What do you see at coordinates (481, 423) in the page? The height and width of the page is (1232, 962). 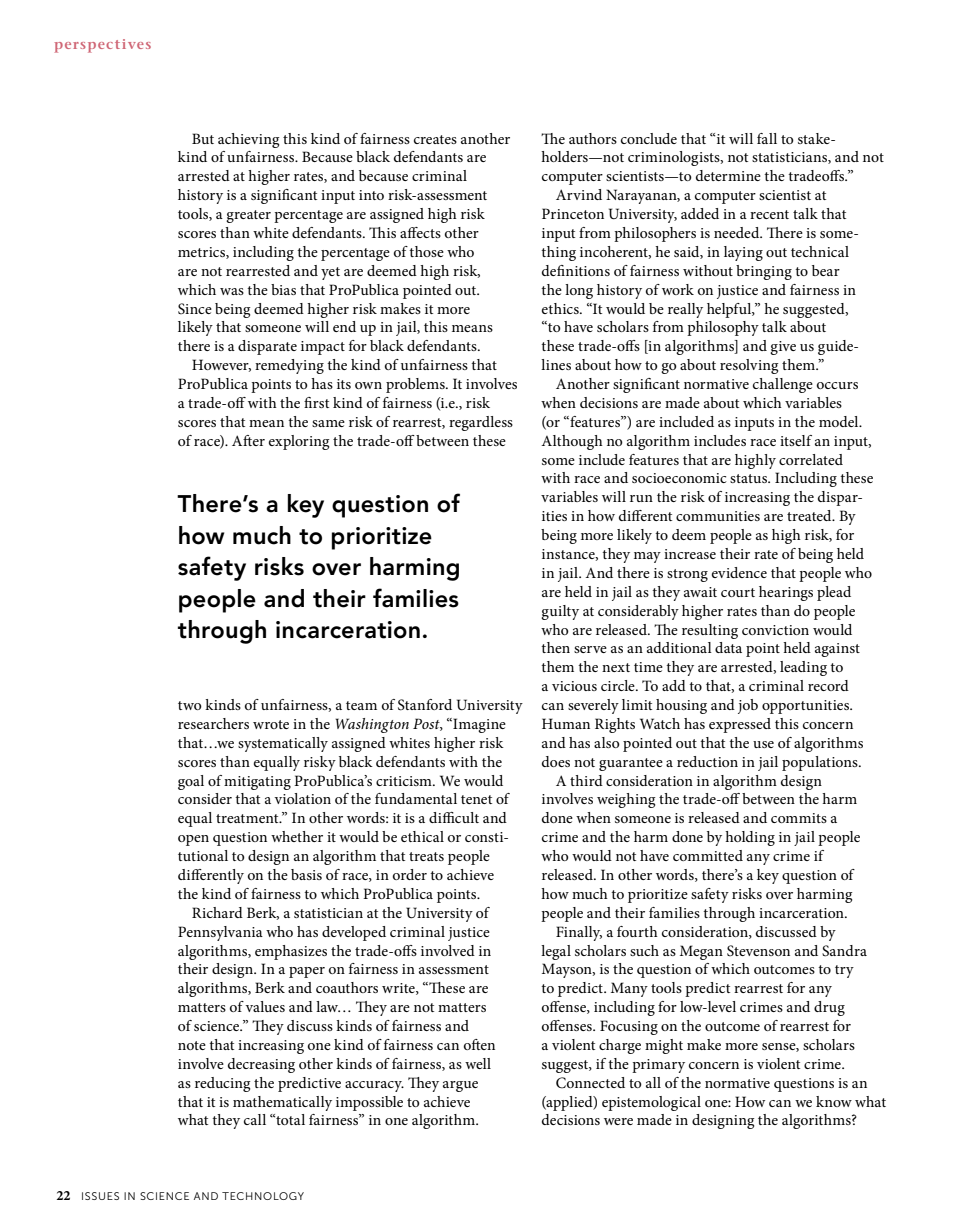 I see `regardless` at bounding box center [481, 423].
